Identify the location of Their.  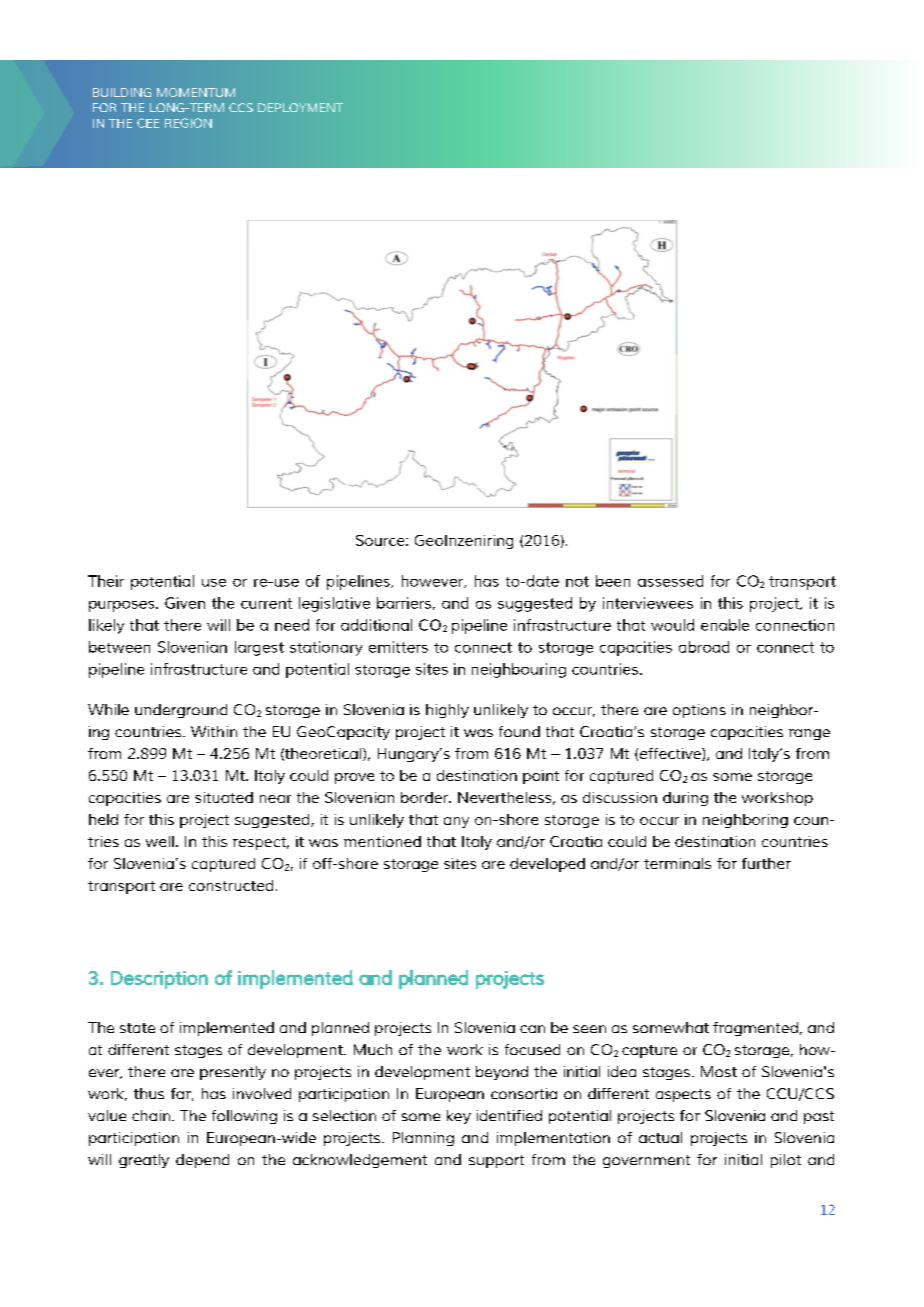
(106, 581).
